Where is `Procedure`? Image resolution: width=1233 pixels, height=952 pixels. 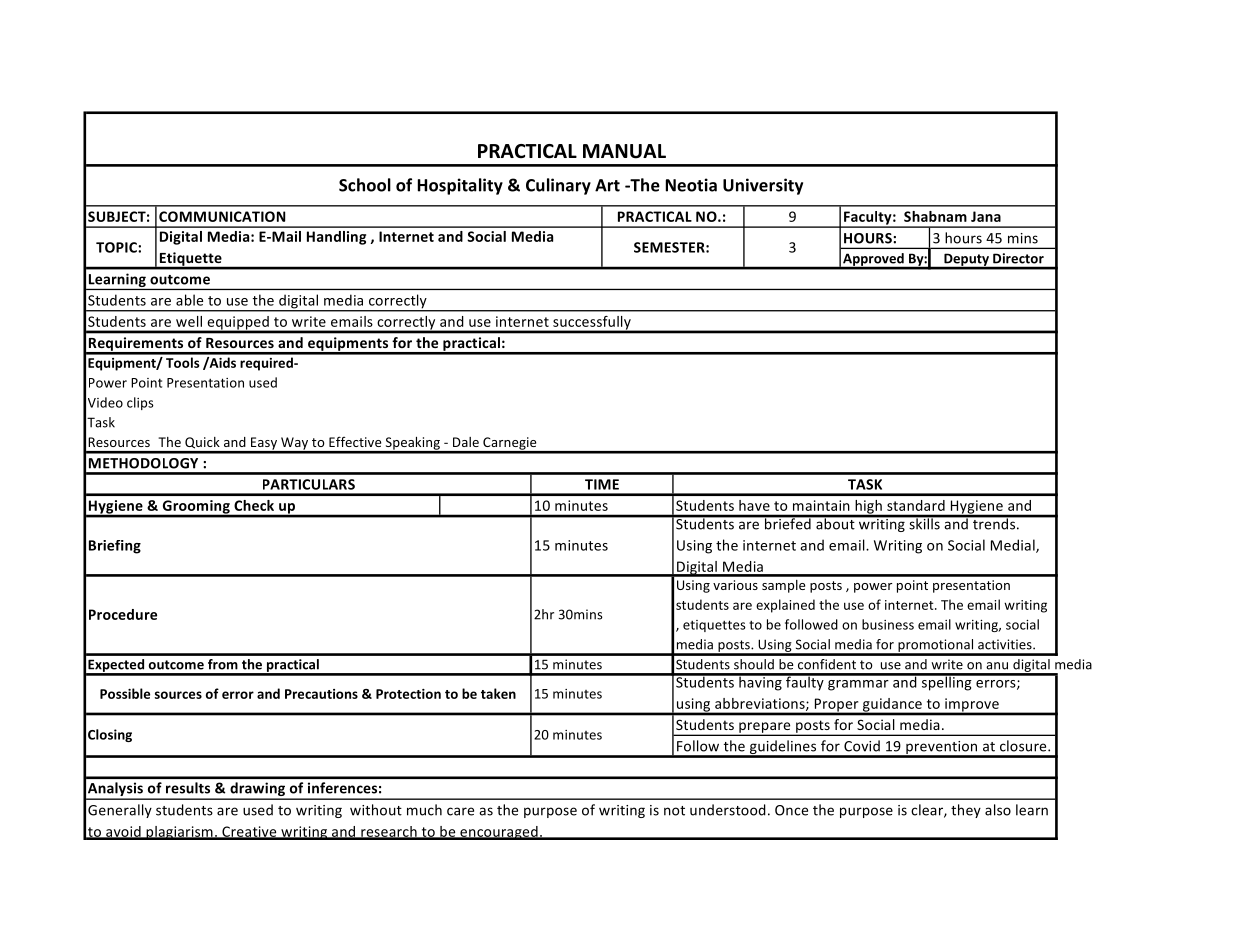
Procedure is located at coordinates (123, 614).
